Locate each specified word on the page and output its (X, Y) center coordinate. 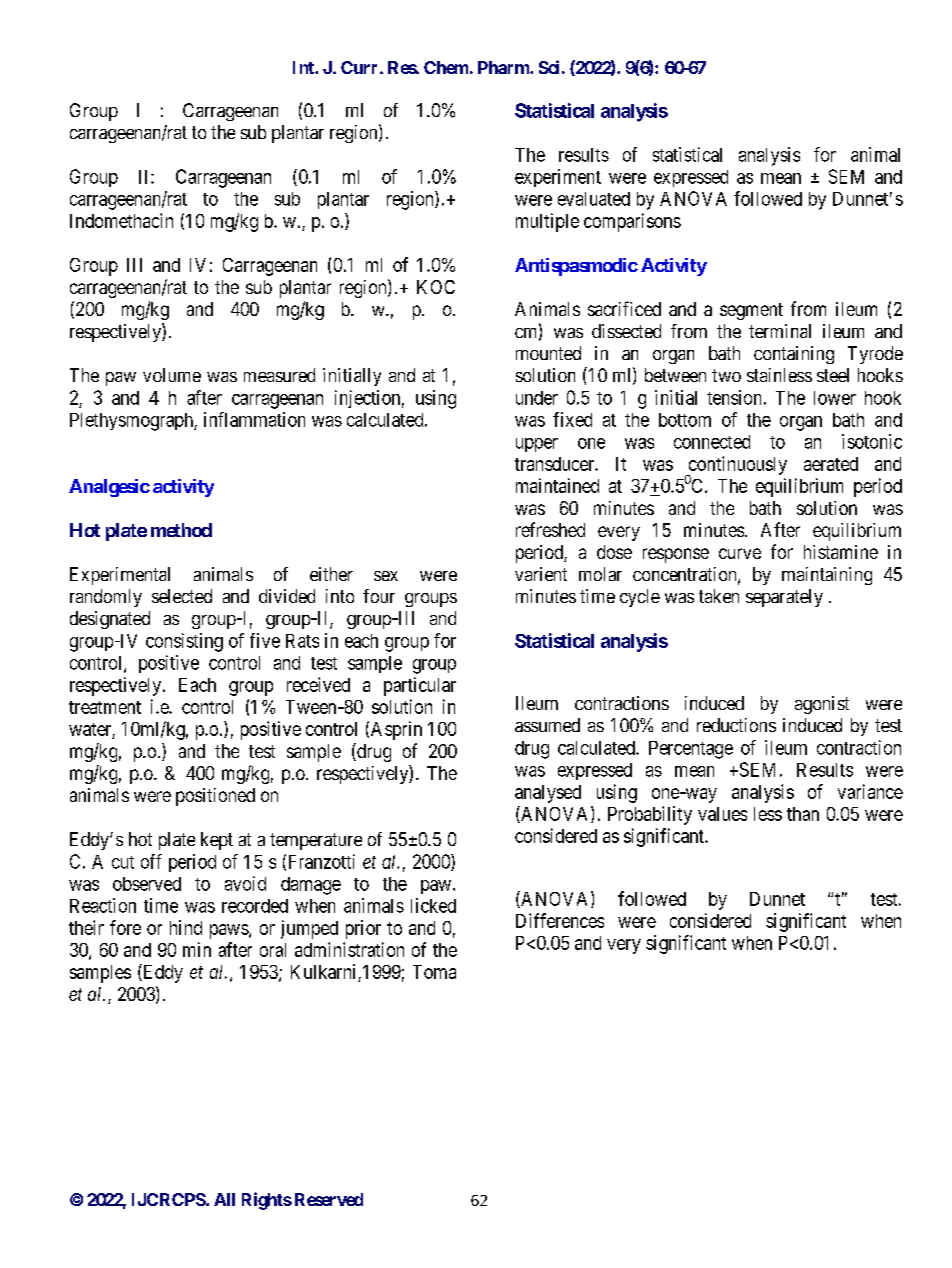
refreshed (550, 529)
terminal (780, 331)
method (181, 530)
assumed (547, 725)
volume (172, 375)
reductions (736, 725)
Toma (434, 972)
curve (740, 553)
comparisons (632, 222)
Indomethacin (121, 220)
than (803, 814)
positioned (215, 797)
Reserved (329, 1199)
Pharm (504, 67)
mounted (548, 353)
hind (186, 927)
